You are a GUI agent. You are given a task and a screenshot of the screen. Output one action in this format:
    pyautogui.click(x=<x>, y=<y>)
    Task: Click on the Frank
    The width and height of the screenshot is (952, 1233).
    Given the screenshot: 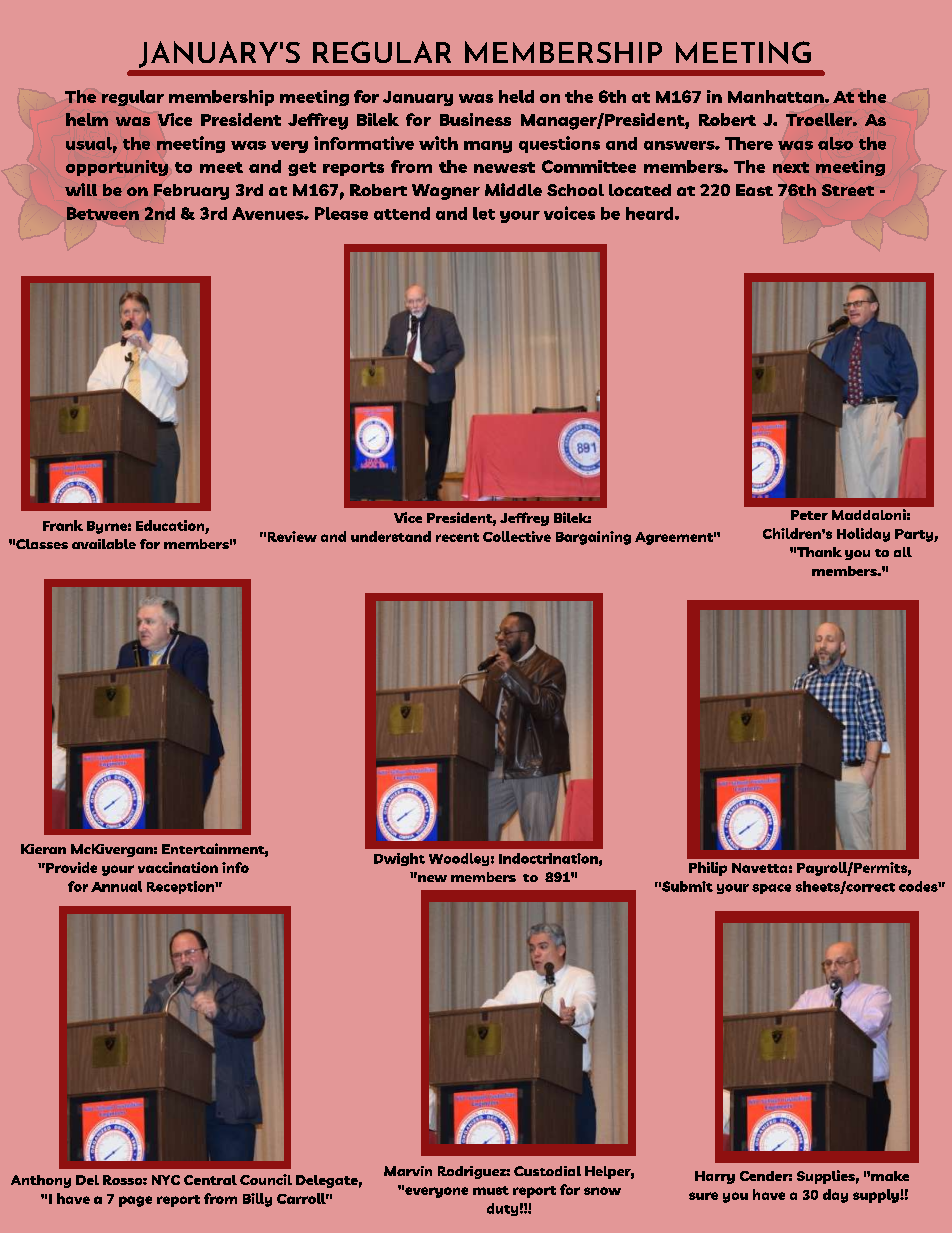 What is the action you would take?
    pyautogui.click(x=63, y=525)
